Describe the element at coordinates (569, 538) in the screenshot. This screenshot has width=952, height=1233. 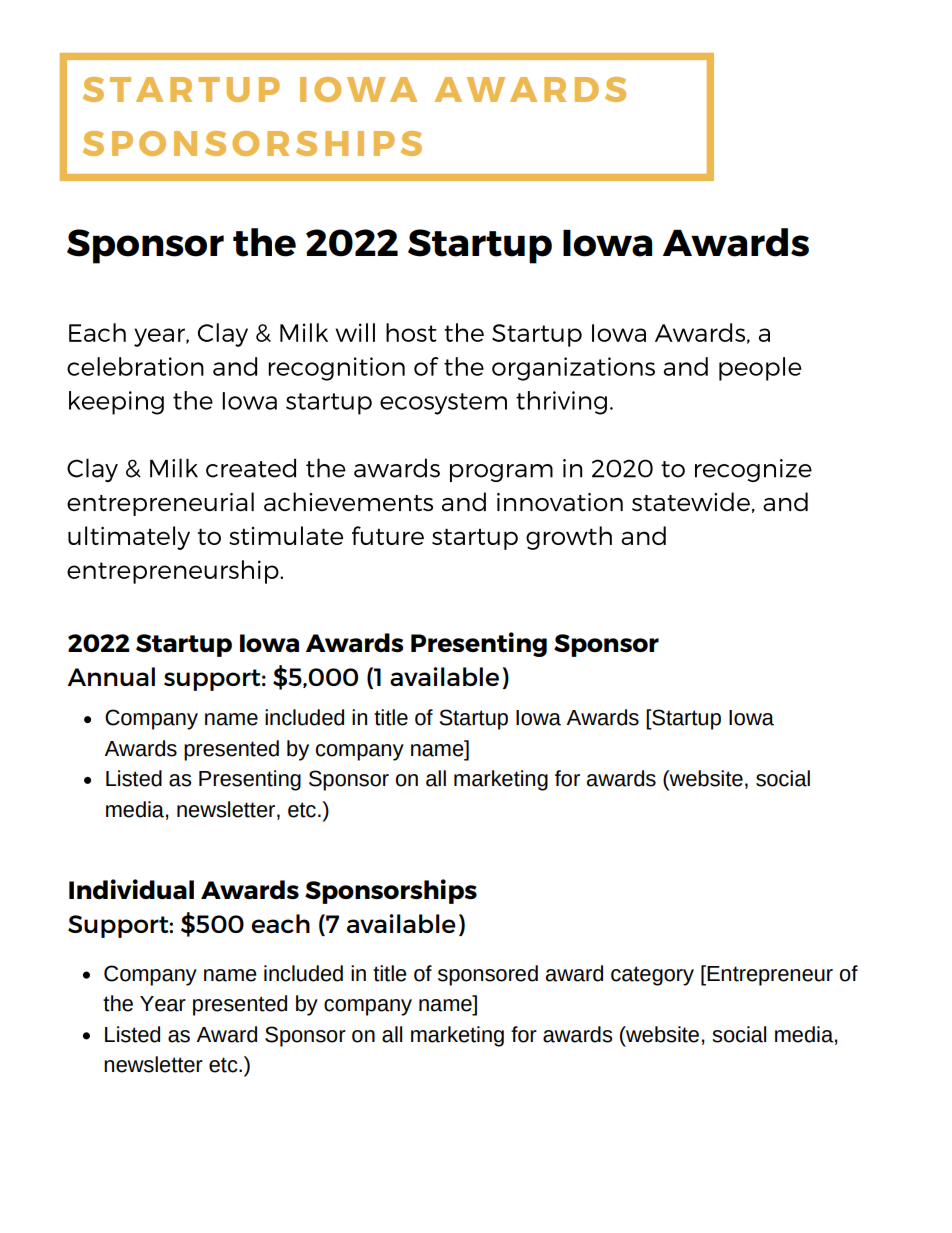
I see `growth` at that location.
